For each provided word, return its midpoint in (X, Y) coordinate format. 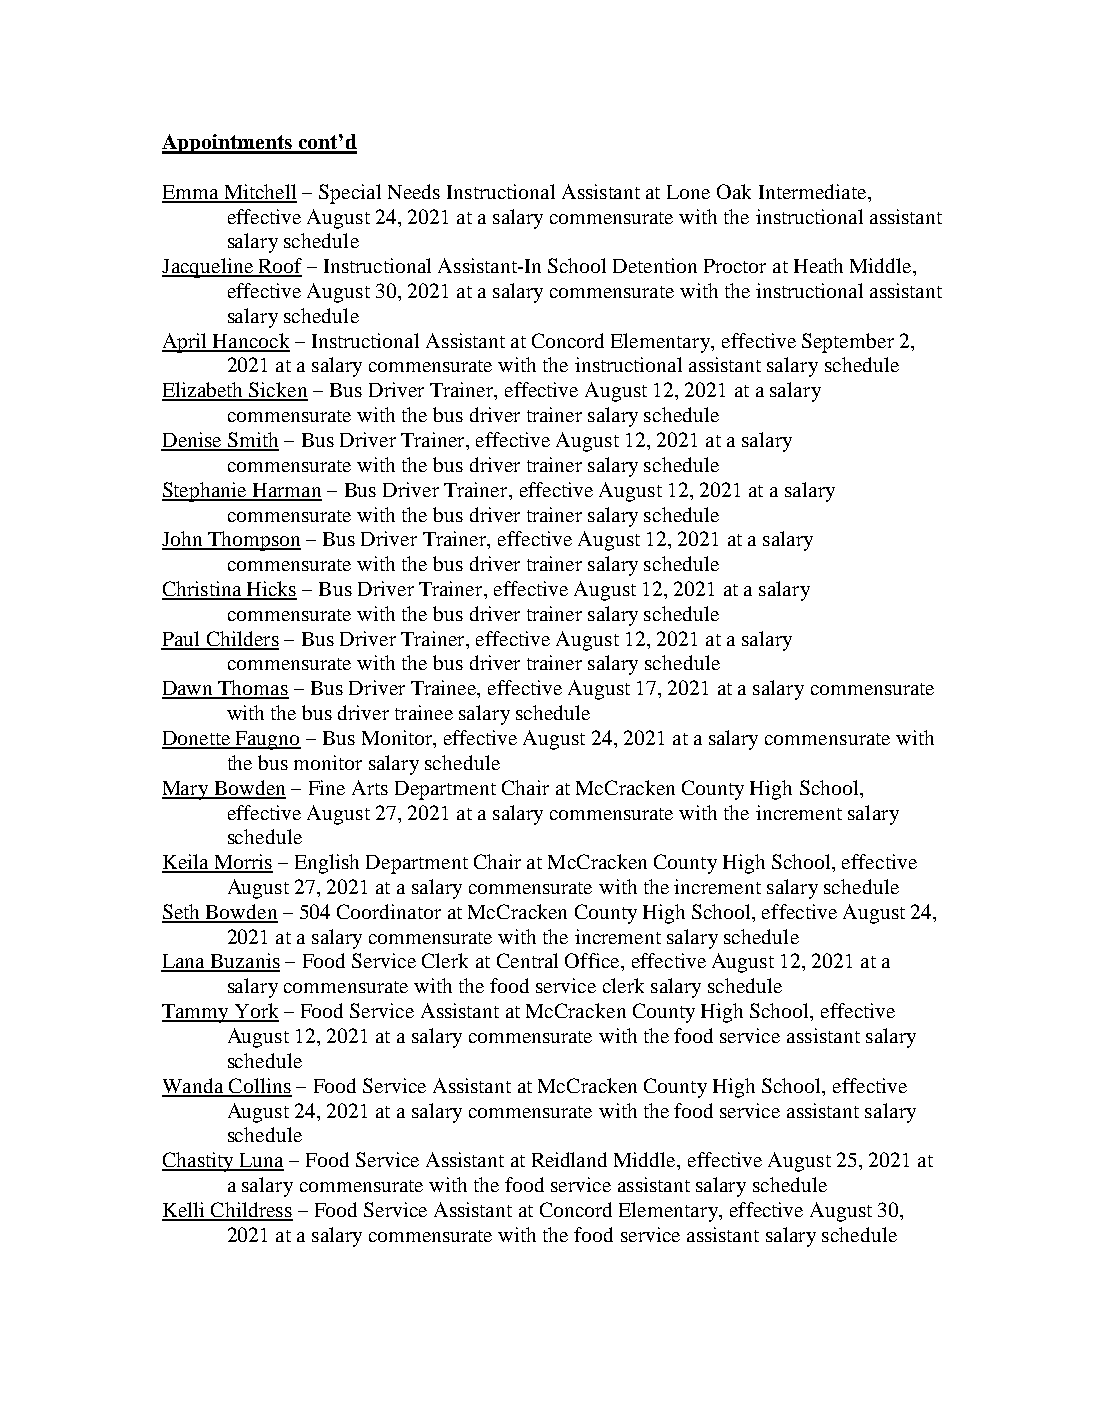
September (848, 343)
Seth (182, 913)
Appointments (228, 144)
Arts (370, 787)
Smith (252, 441)
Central (527, 960)
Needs (414, 191)
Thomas (253, 689)
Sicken (277, 391)
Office (593, 960)
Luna (260, 1161)
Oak (734, 191)
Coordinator (389, 911)
